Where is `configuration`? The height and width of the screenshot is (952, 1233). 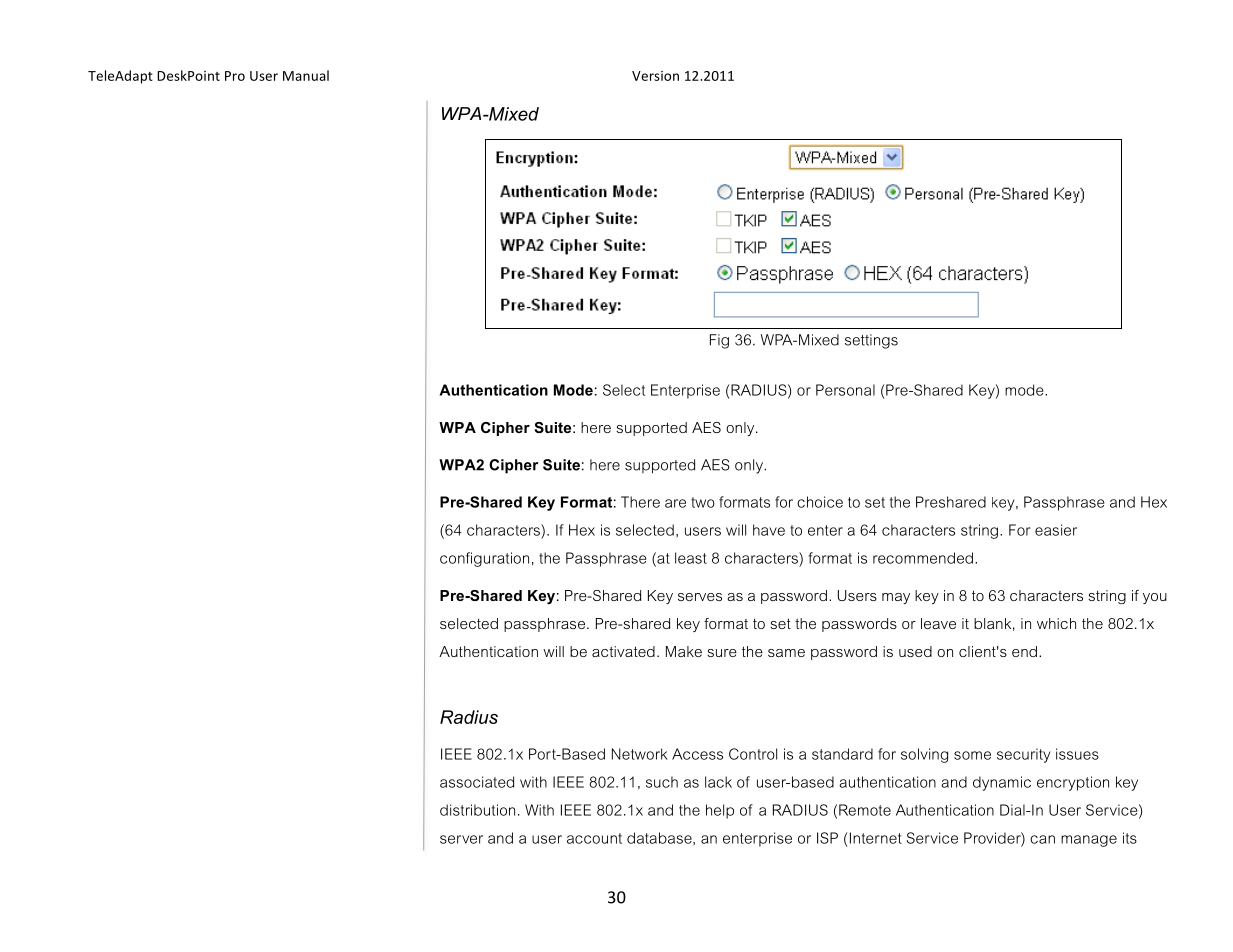
configuration is located at coordinates (484, 559).
